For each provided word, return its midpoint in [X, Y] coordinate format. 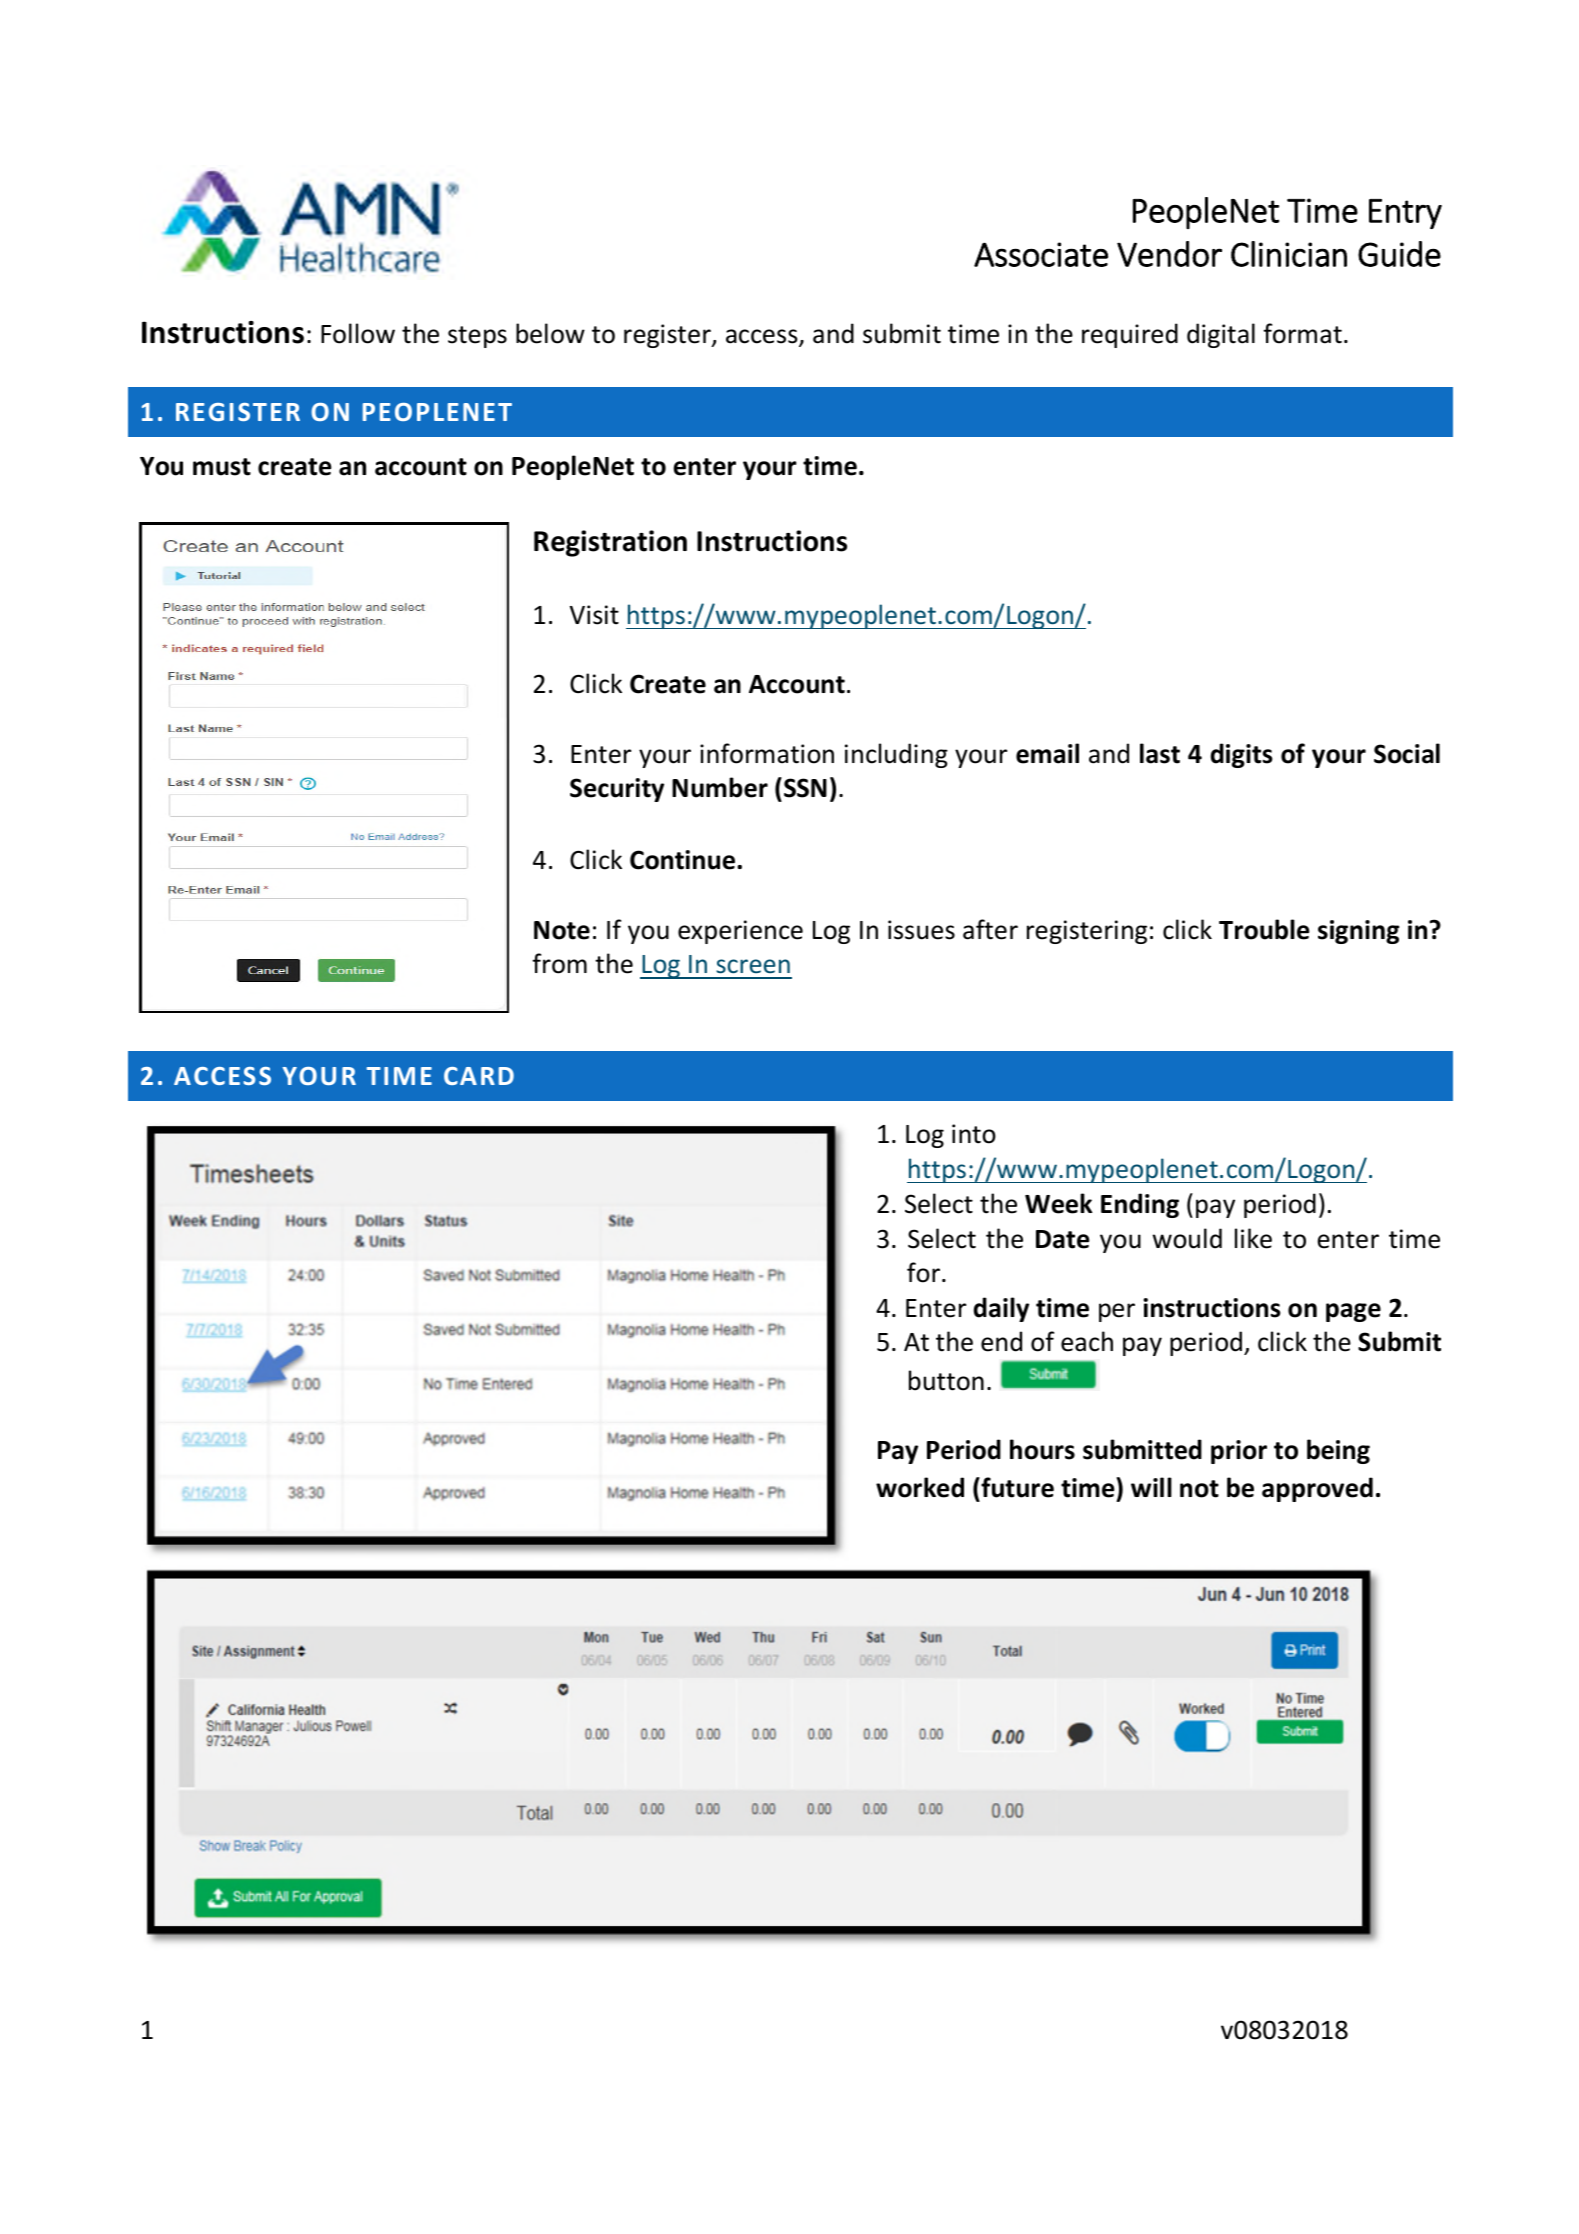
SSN [805, 788]
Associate [1041, 254]
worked [920, 1487]
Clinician [1289, 254]
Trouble [1264, 929]
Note [562, 930]
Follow [358, 333]
